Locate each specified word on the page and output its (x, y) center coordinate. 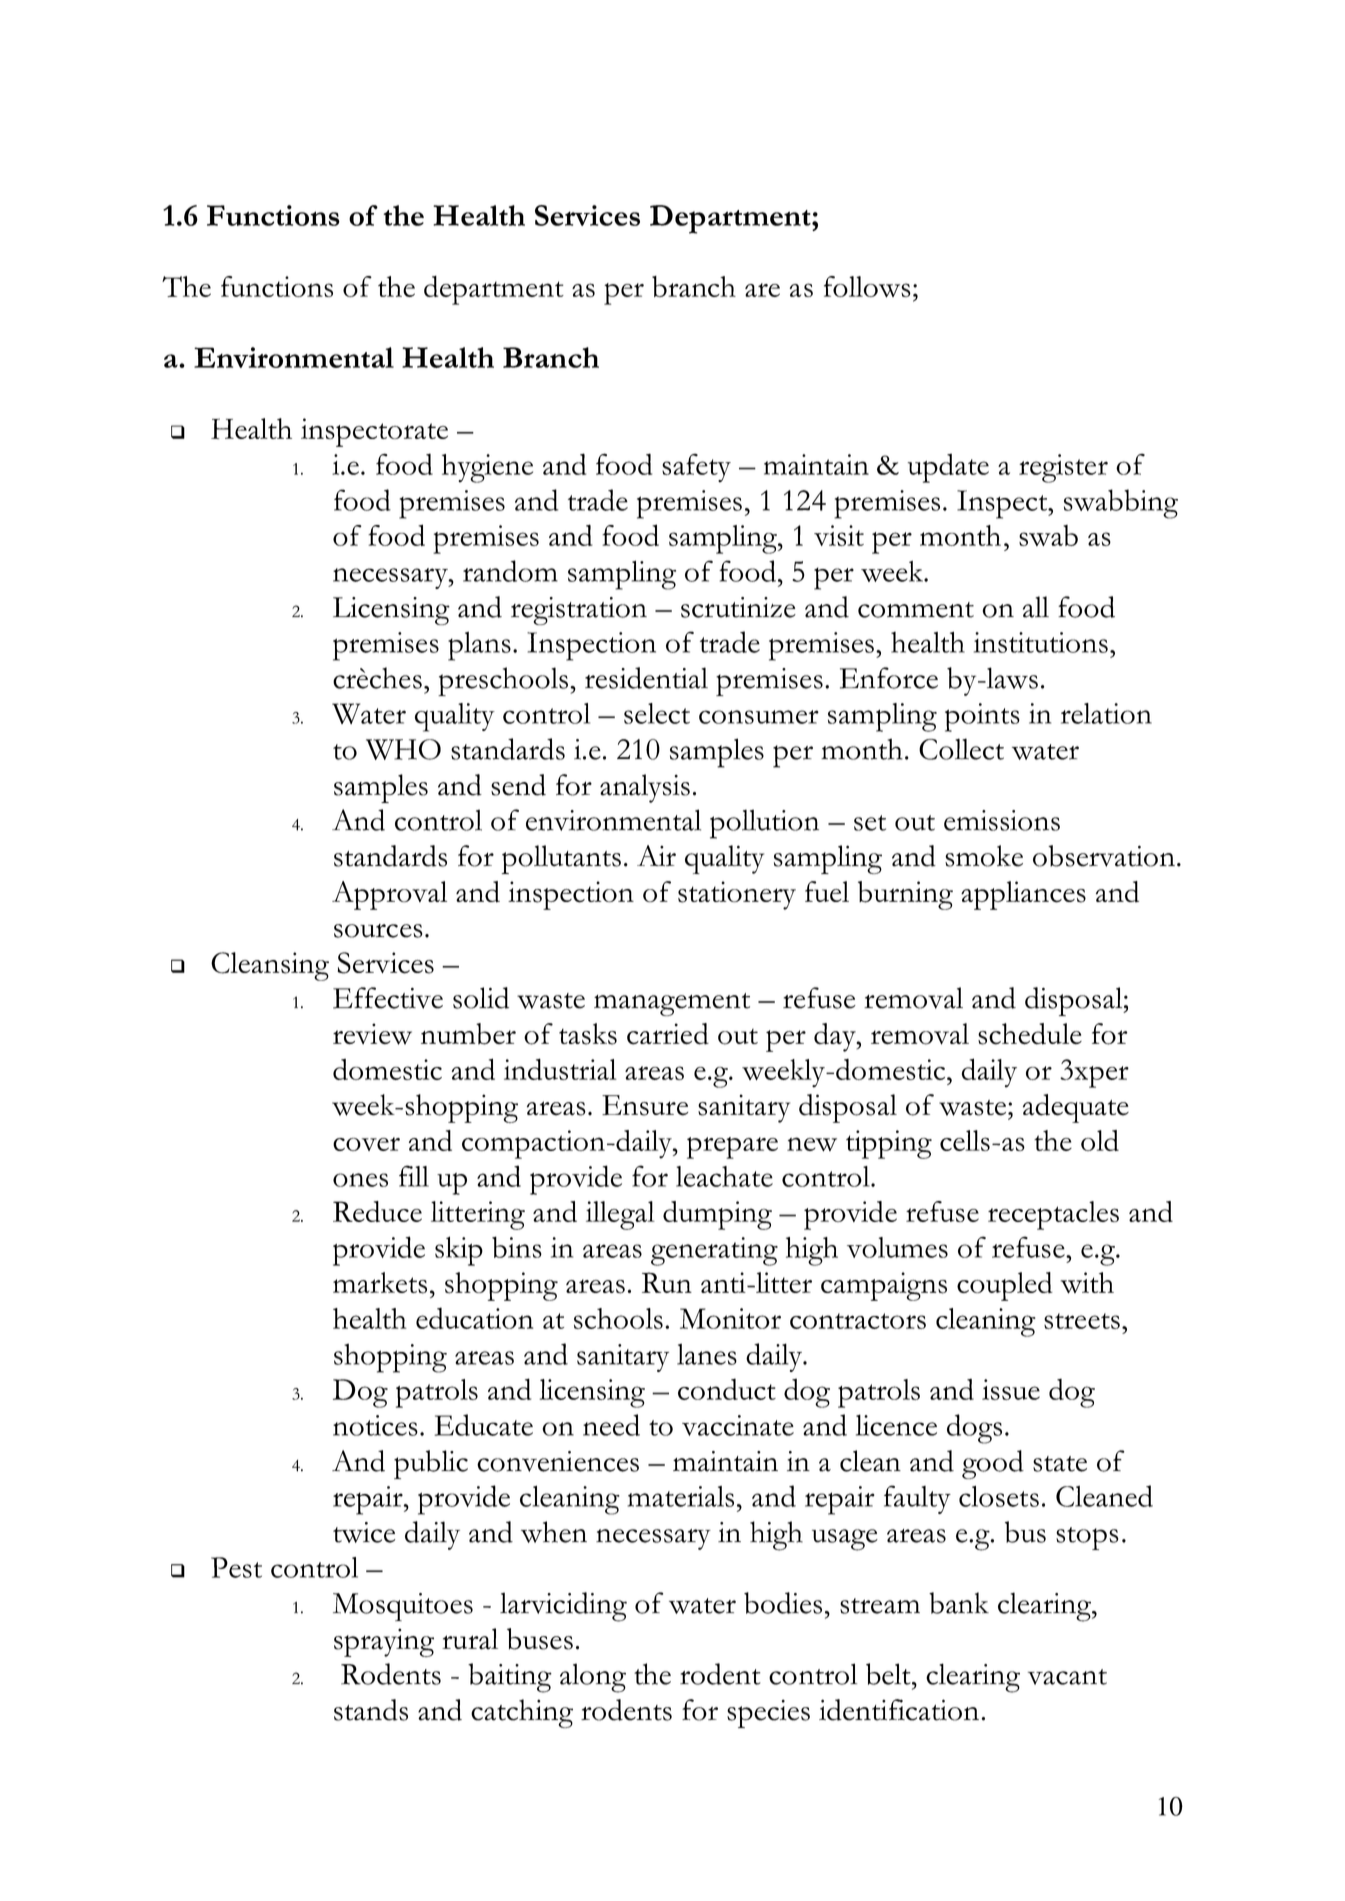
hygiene (487, 468)
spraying (384, 1642)
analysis (645, 788)
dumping (717, 1215)
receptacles (1053, 1215)
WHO (403, 749)
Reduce (377, 1211)
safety (696, 468)
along (593, 1678)
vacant (1067, 1677)
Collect (961, 749)
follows (867, 286)
